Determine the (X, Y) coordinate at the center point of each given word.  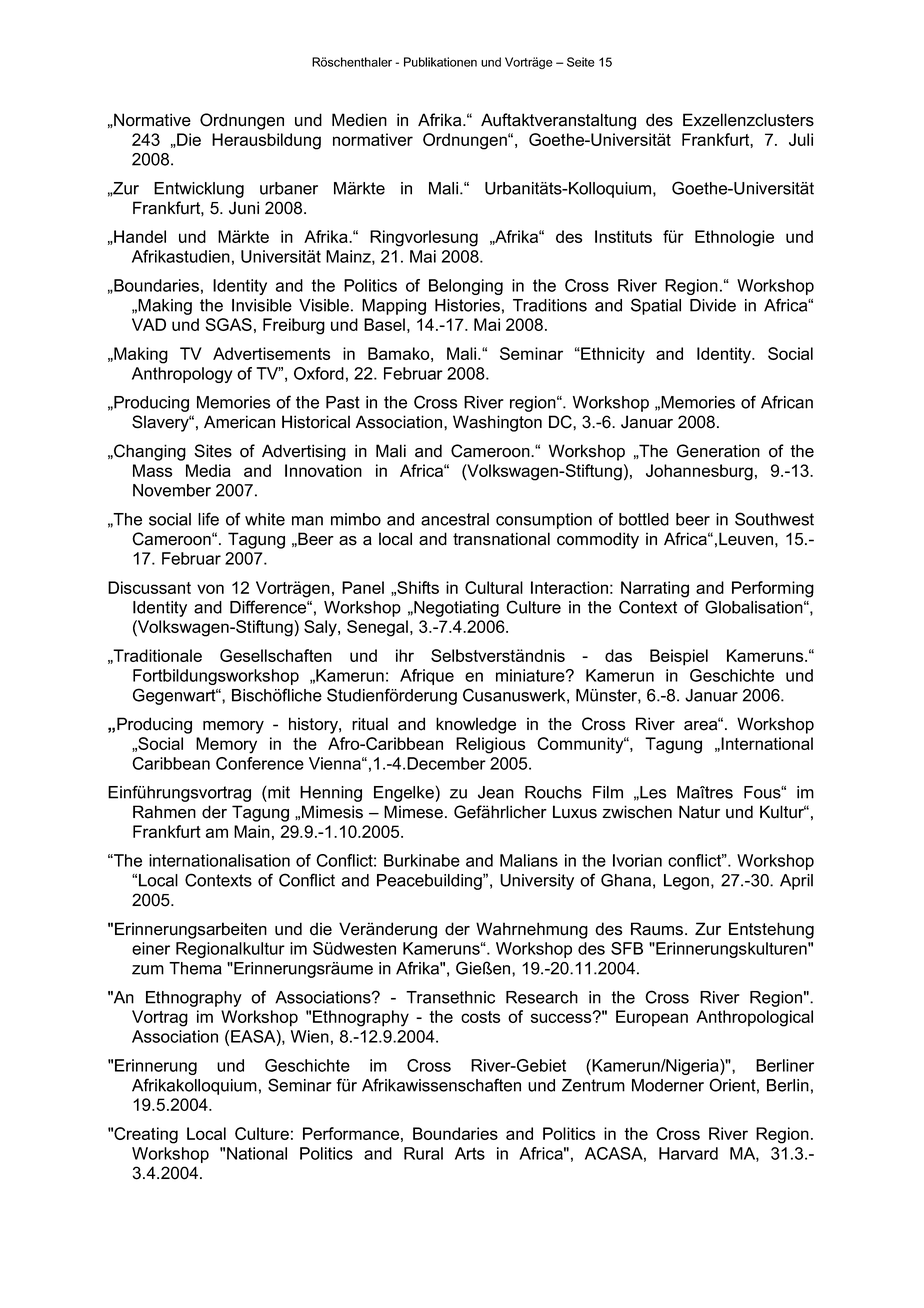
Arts (470, 1153)
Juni (244, 208)
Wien (310, 1036)
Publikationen (440, 62)
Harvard (688, 1153)
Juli (801, 139)
